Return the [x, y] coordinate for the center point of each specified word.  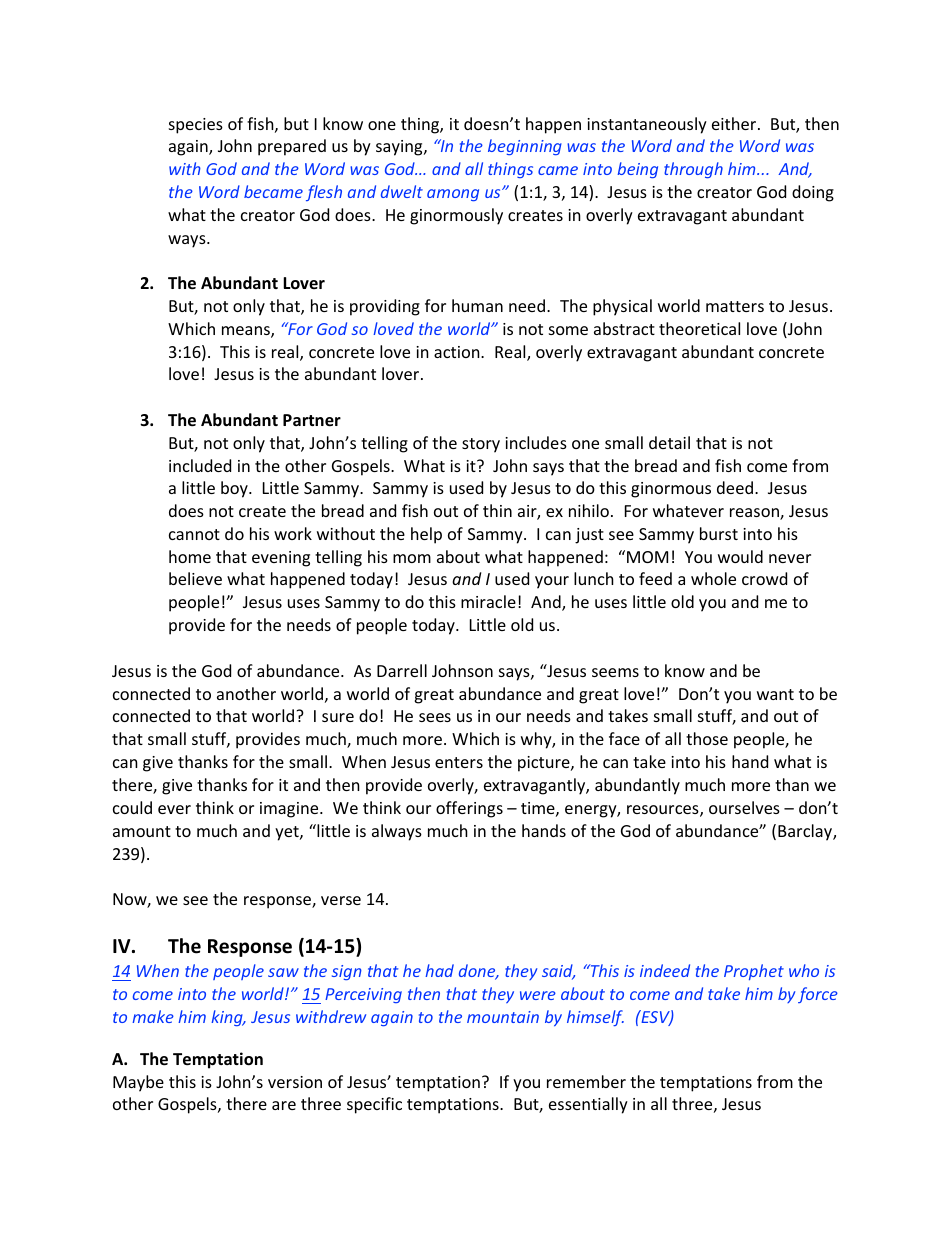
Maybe [138, 1083]
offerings [469, 809]
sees [435, 717]
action [458, 352]
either [735, 123]
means [247, 332]
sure [338, 717]
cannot [194, 534]
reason [755, 514]
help [426, 535]
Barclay [806, 832]
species [196, 126]
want [775, 694]
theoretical [699, 328]
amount [142, 831]
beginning [525, 147]
